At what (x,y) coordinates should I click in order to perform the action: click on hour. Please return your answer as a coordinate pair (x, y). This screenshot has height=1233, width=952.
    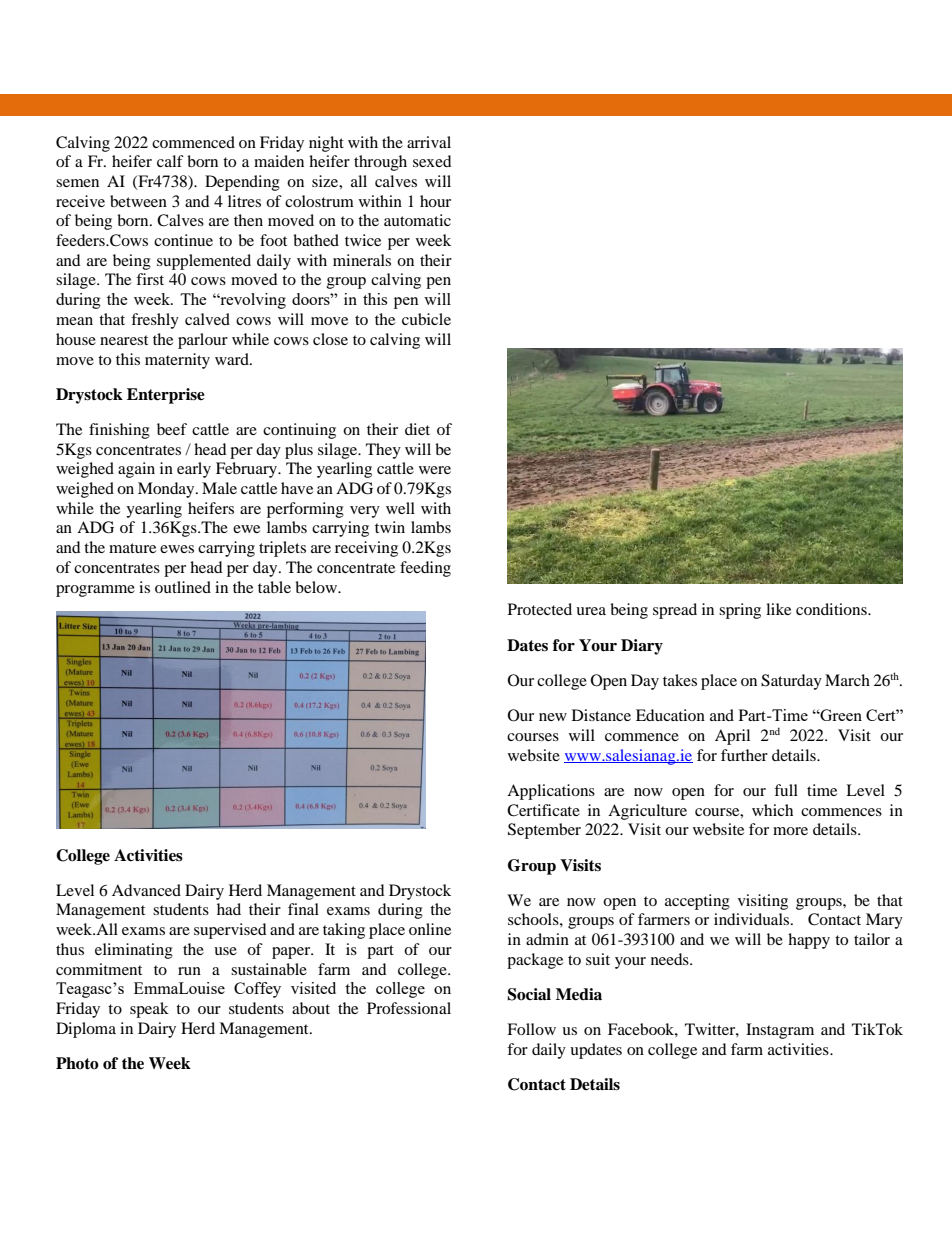
    Looking at the image, I should click on (435, 201).
